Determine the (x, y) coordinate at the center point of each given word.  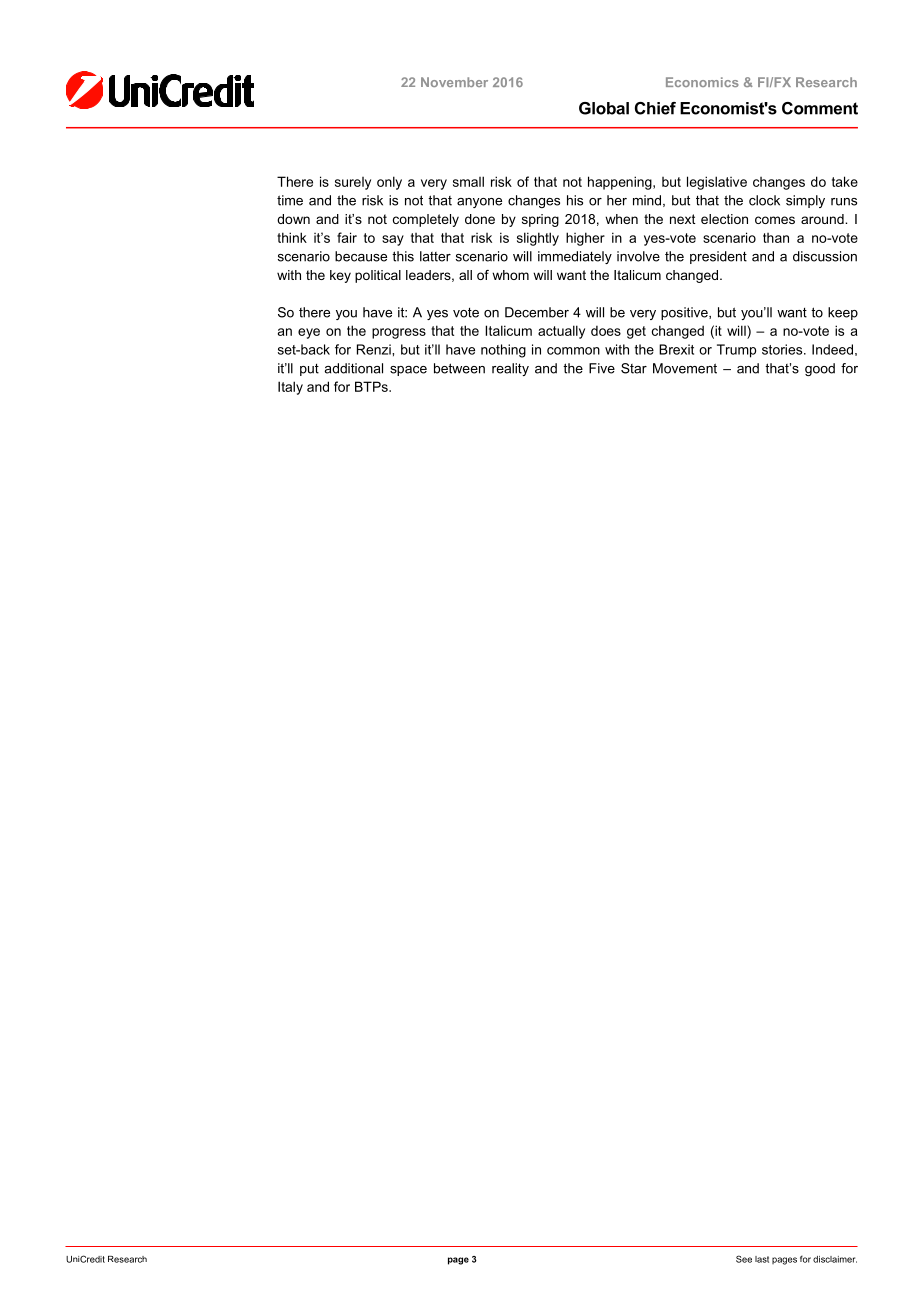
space (408, 371)
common (573, 351)
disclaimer (835, 1259)
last (762, 1259)
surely (353, 183)
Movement (685, 368)
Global (604, 108)
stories (783, 349)
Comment (820, 108)
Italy (290, 388)
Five (602, 368)
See (744, 1259)
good (820, 369)
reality (510, 369)
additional (353, 368)
